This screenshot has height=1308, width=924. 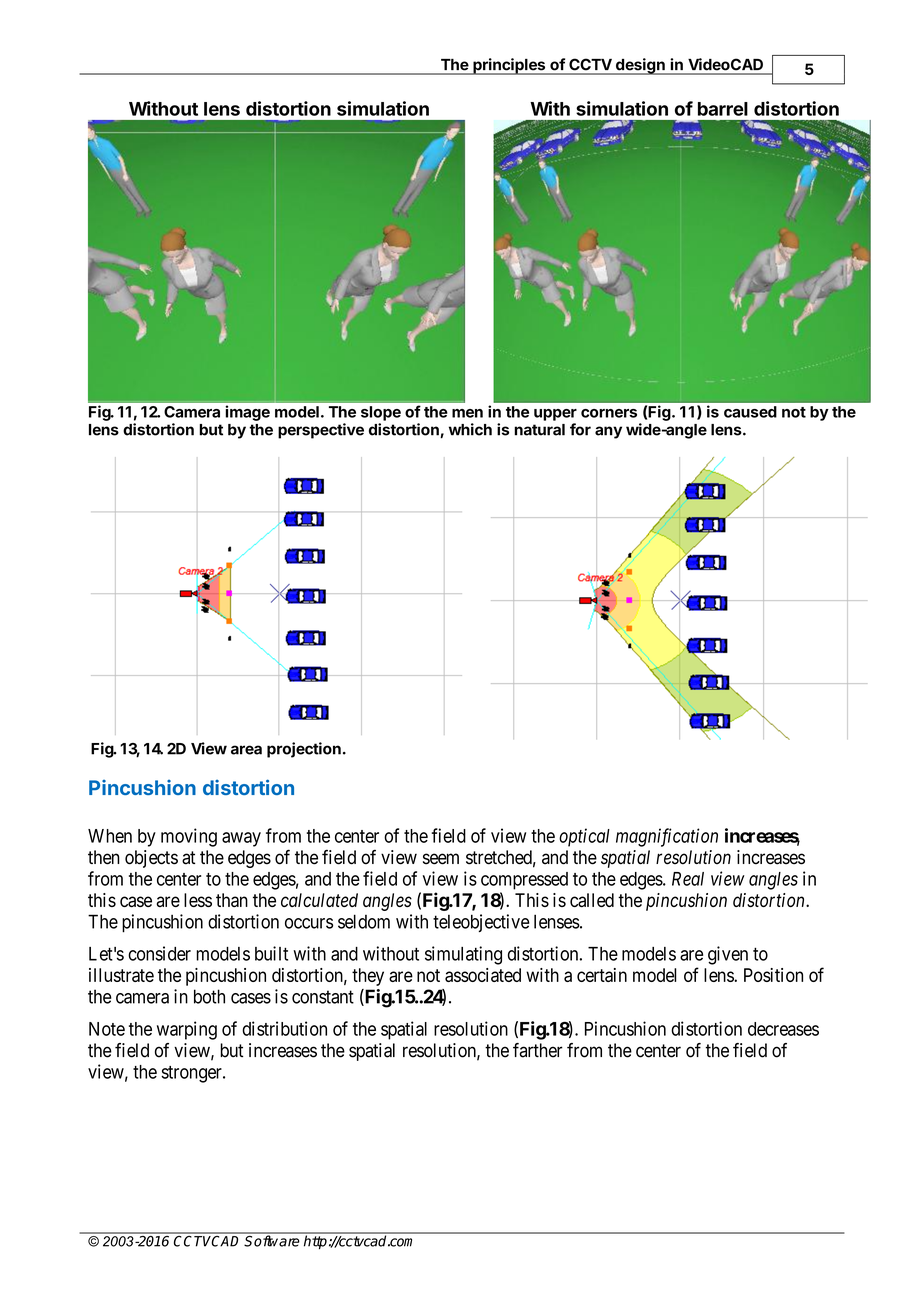 I want to click on barrel, so click(x=723, y=109).
